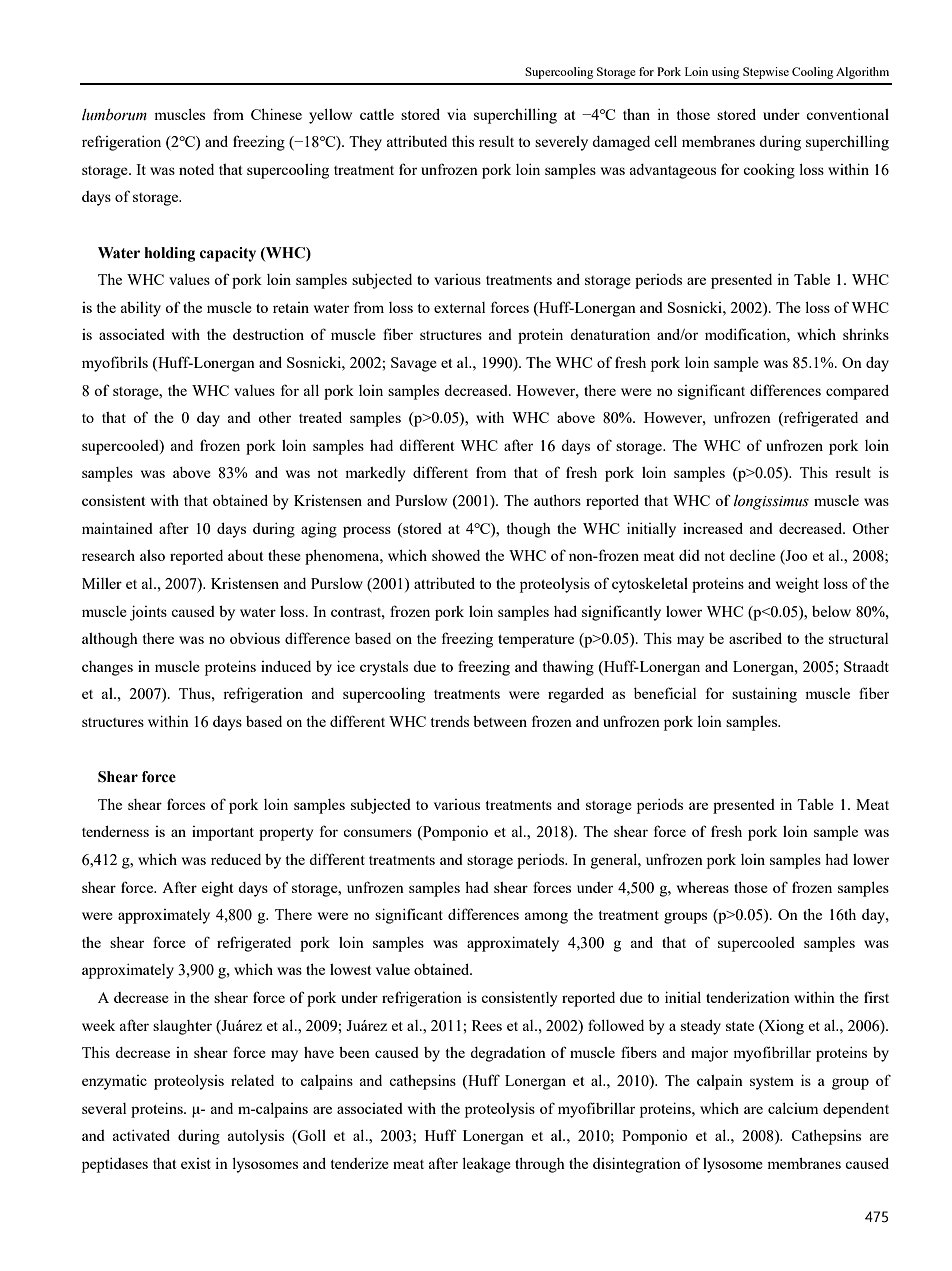 This document has height=1271, width=952. I want to click on Stepwise, so click(766, 73).
